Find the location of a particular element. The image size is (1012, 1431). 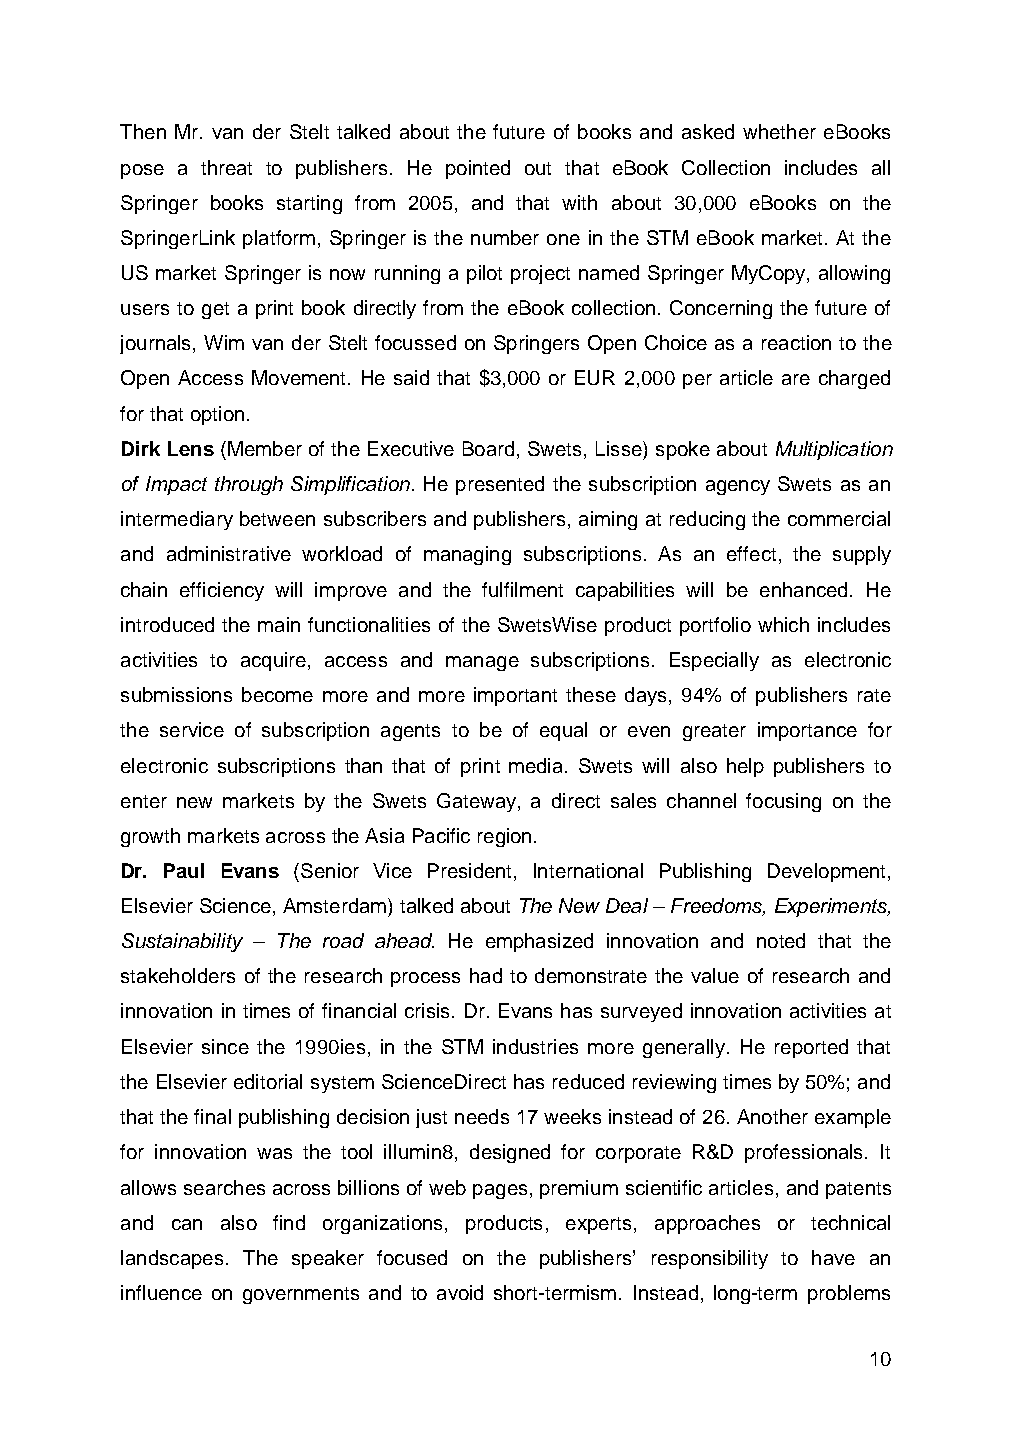

important is located at coordinates (515, 696).
